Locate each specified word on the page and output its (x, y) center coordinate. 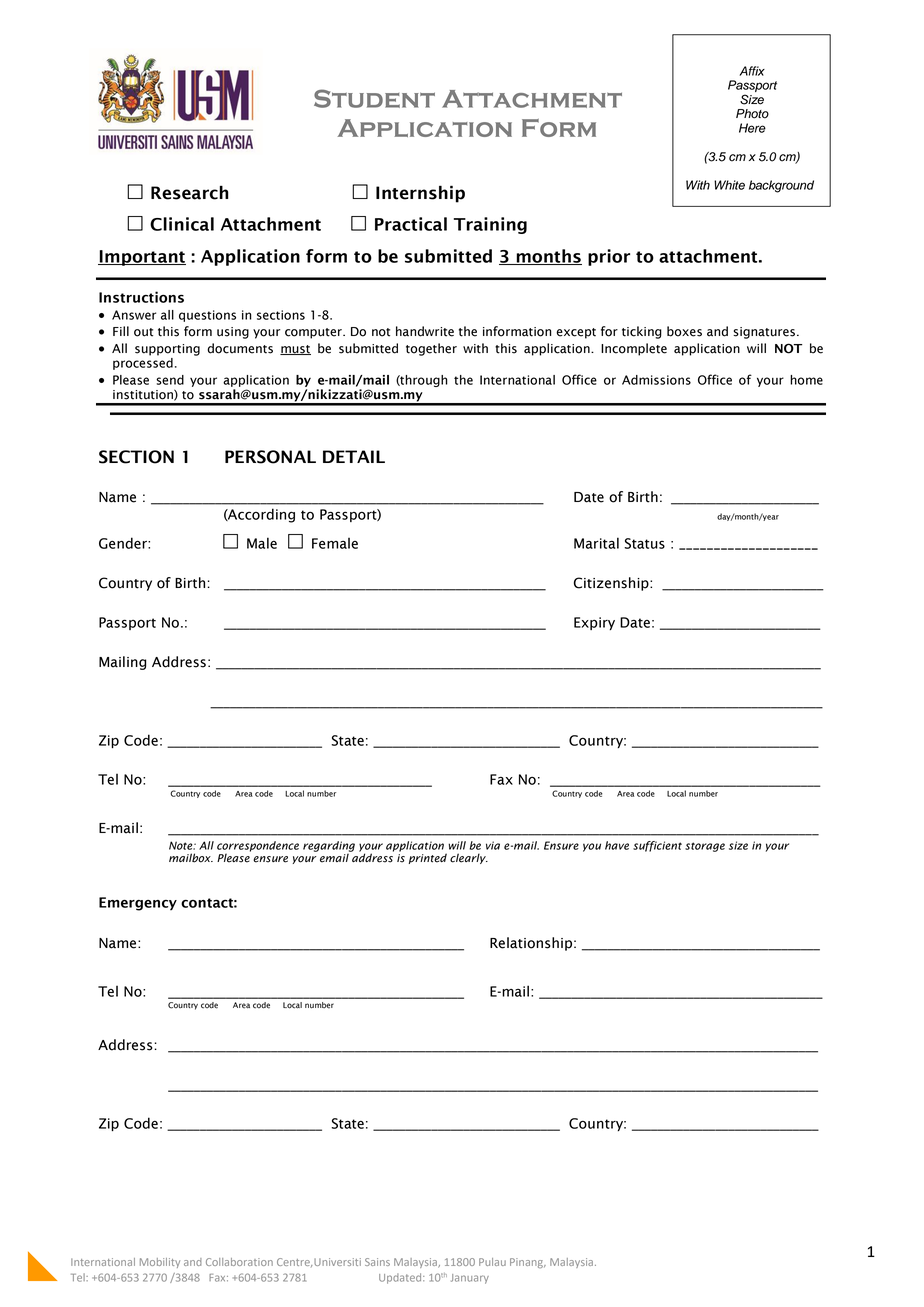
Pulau (492, 1262)
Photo (752, 114)
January (470, 1279)
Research (190, 193)
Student (374, 98)
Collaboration (239, 1262)
